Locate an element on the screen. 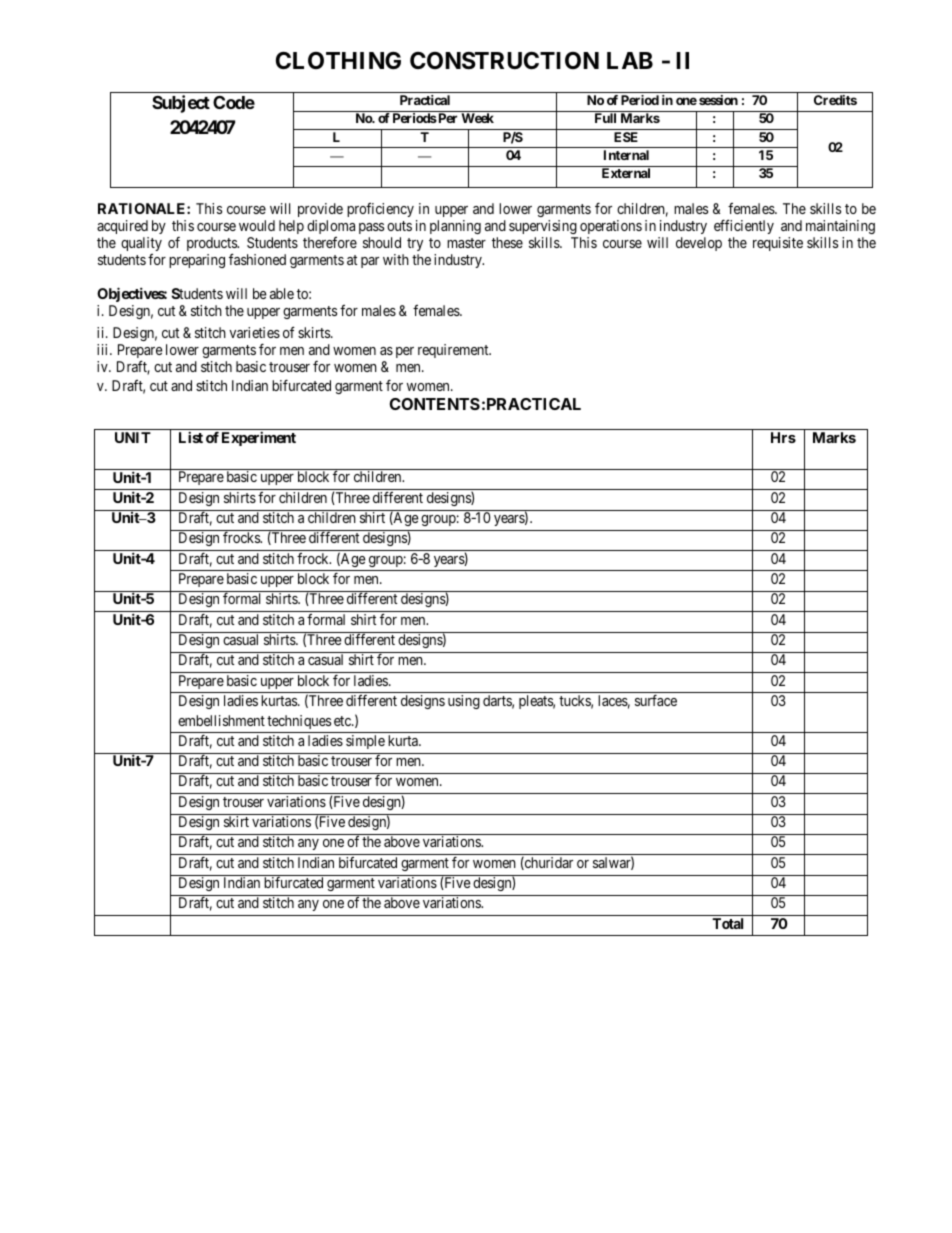 This screenshot has width=952, height=1233. CONSTRUCTION is located at coordinates (504, 61).
